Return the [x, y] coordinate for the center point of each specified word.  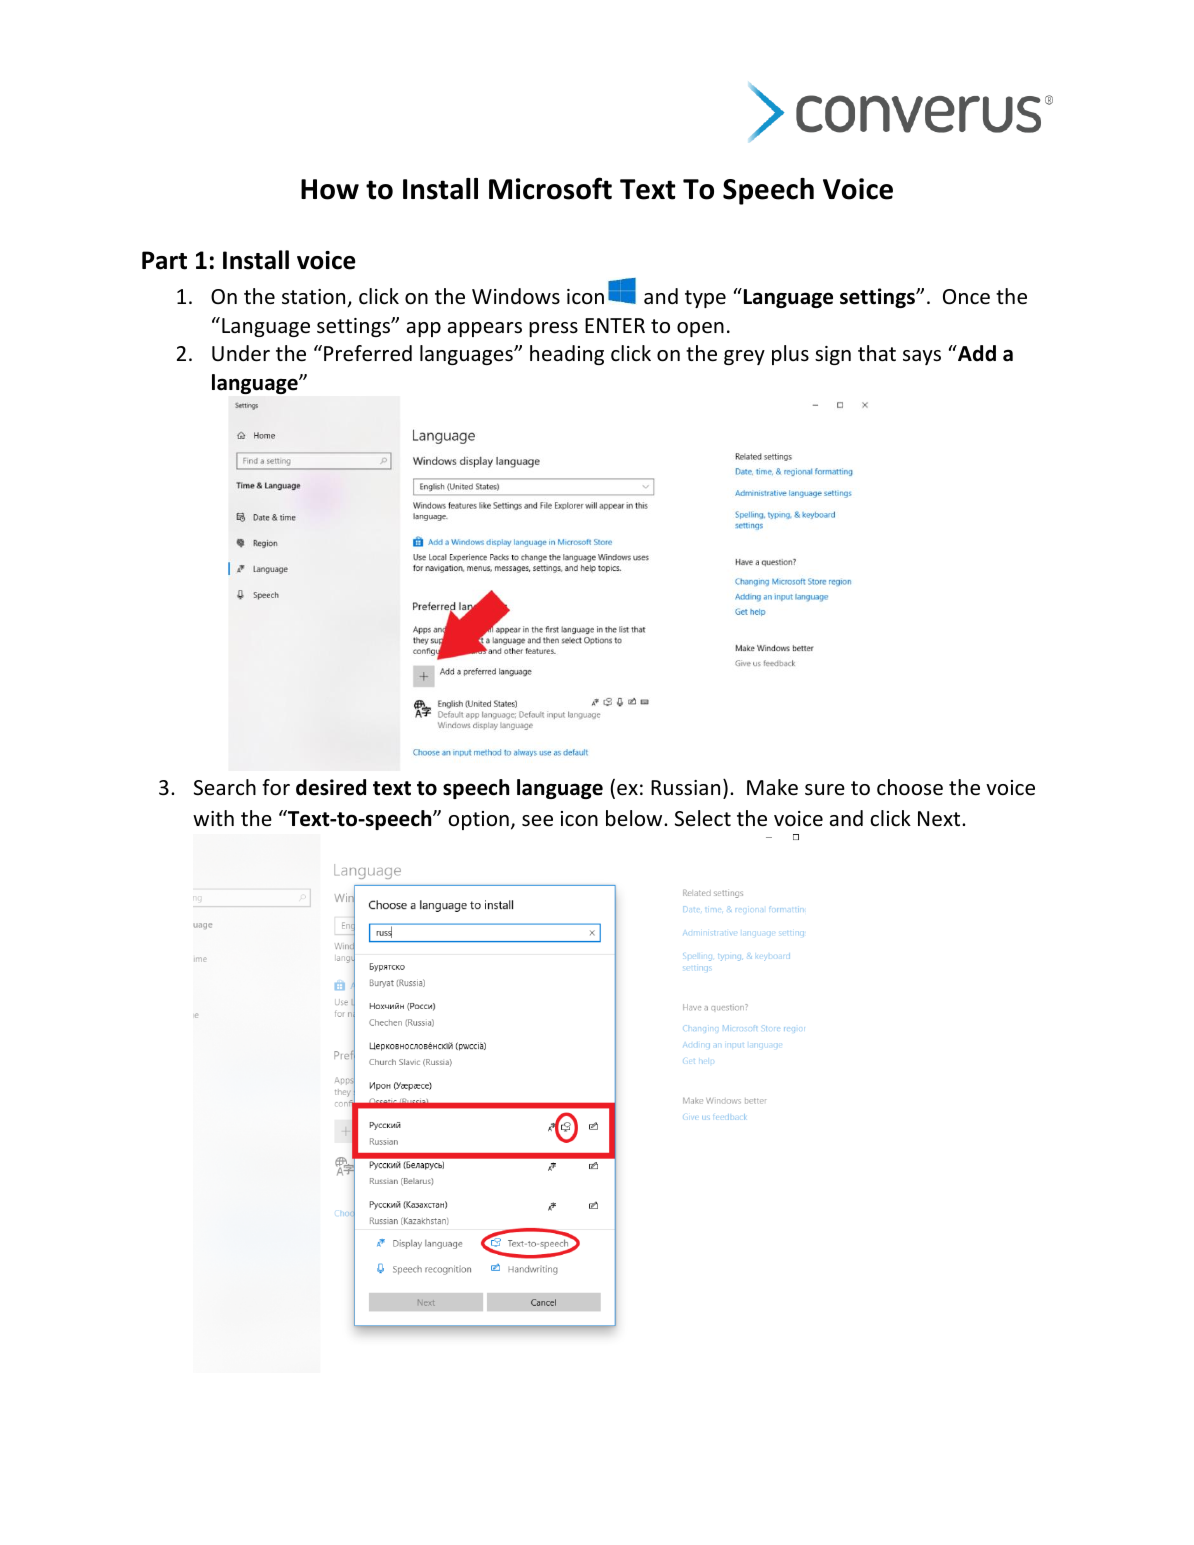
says [922, 357]
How [330, 189]
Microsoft [550, 188]
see [537, 821]
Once [966, 297]
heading [567, 355]
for [276, 787]
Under [241, 353]
